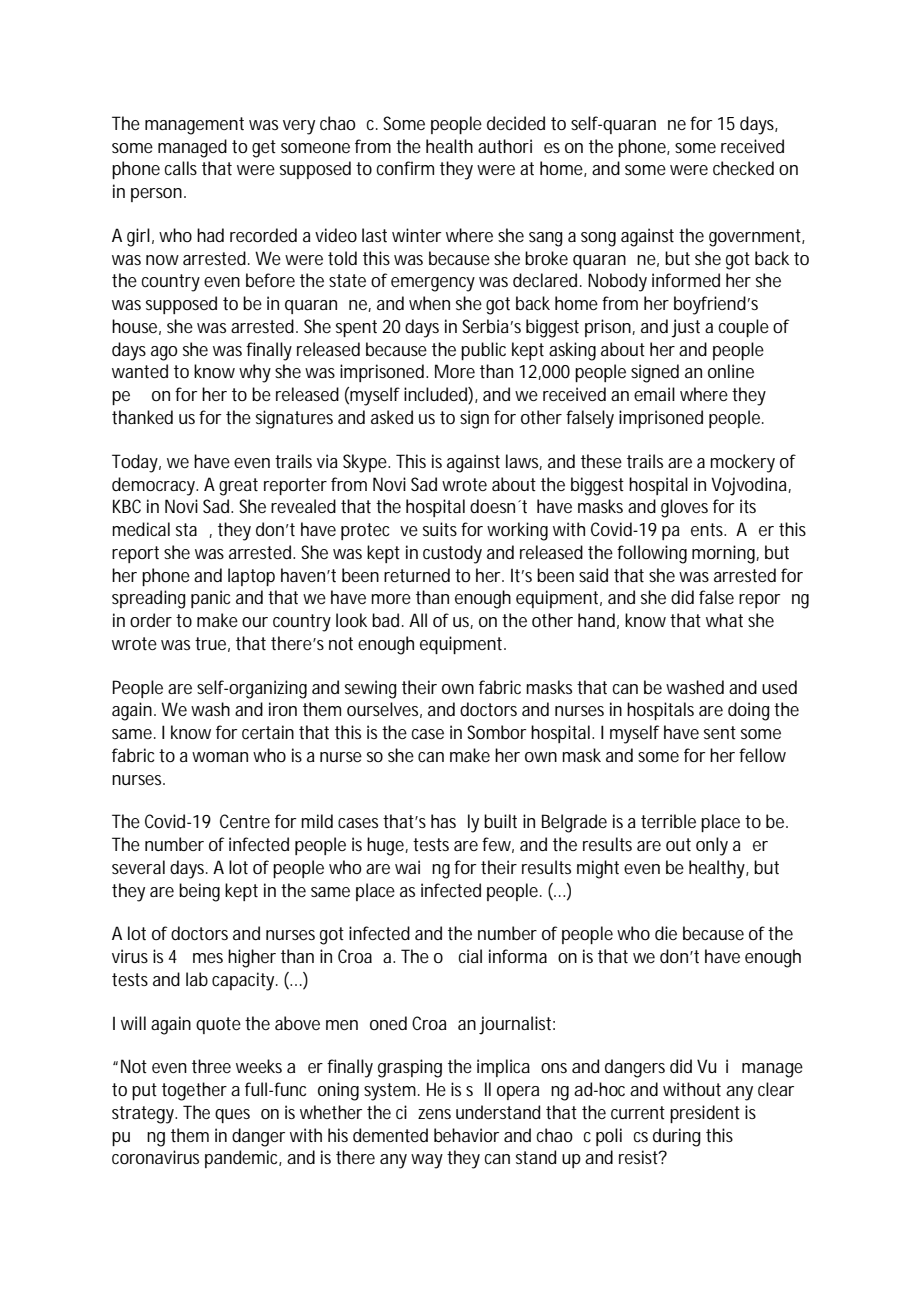 The width and height of the page is (924, 1308). What do you see at coordinates (392, 417) in the page?
I see `asked` at bounding box center [392, 417].
